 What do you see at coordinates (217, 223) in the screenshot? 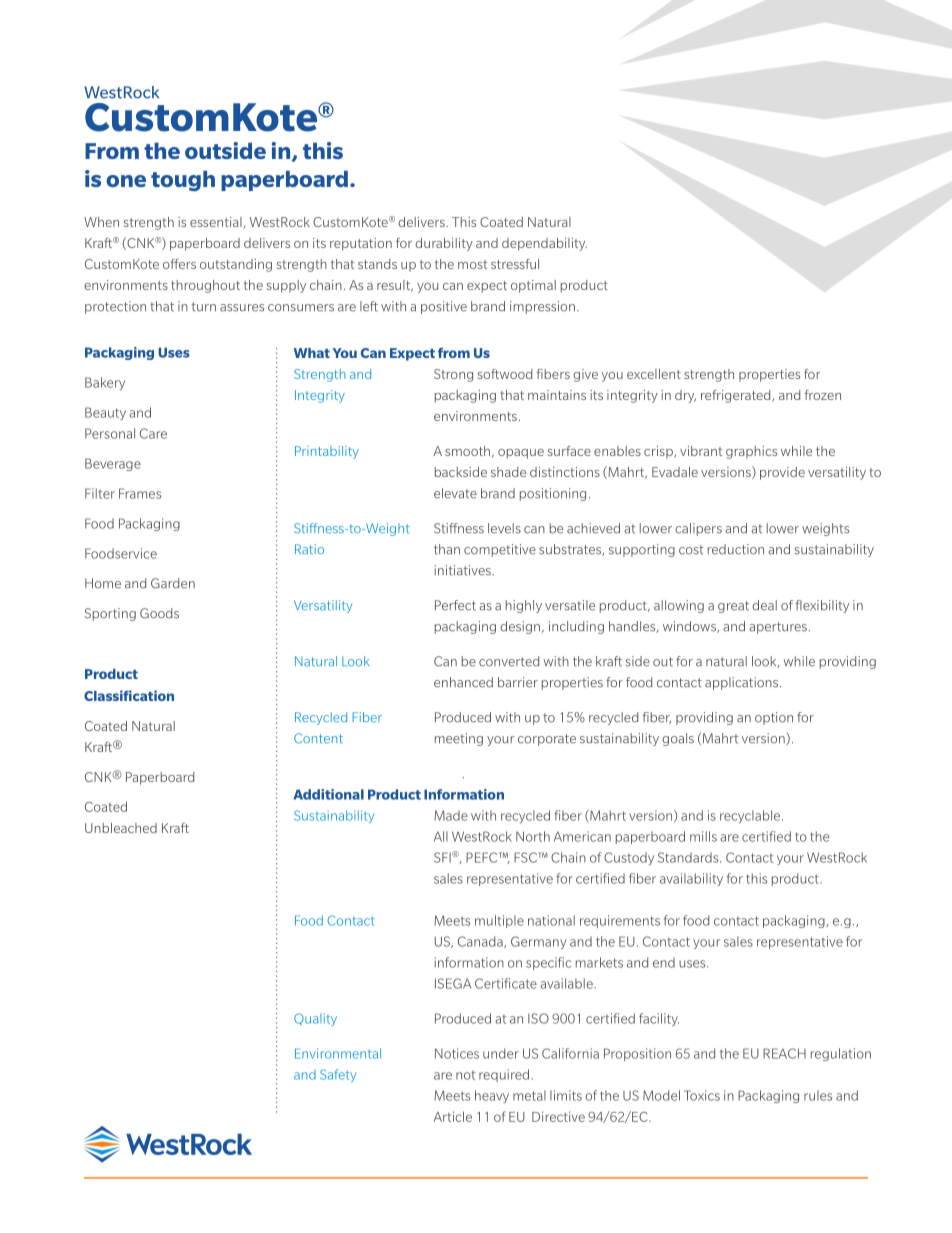
I see `essential` at bounding box center [217, 223].
